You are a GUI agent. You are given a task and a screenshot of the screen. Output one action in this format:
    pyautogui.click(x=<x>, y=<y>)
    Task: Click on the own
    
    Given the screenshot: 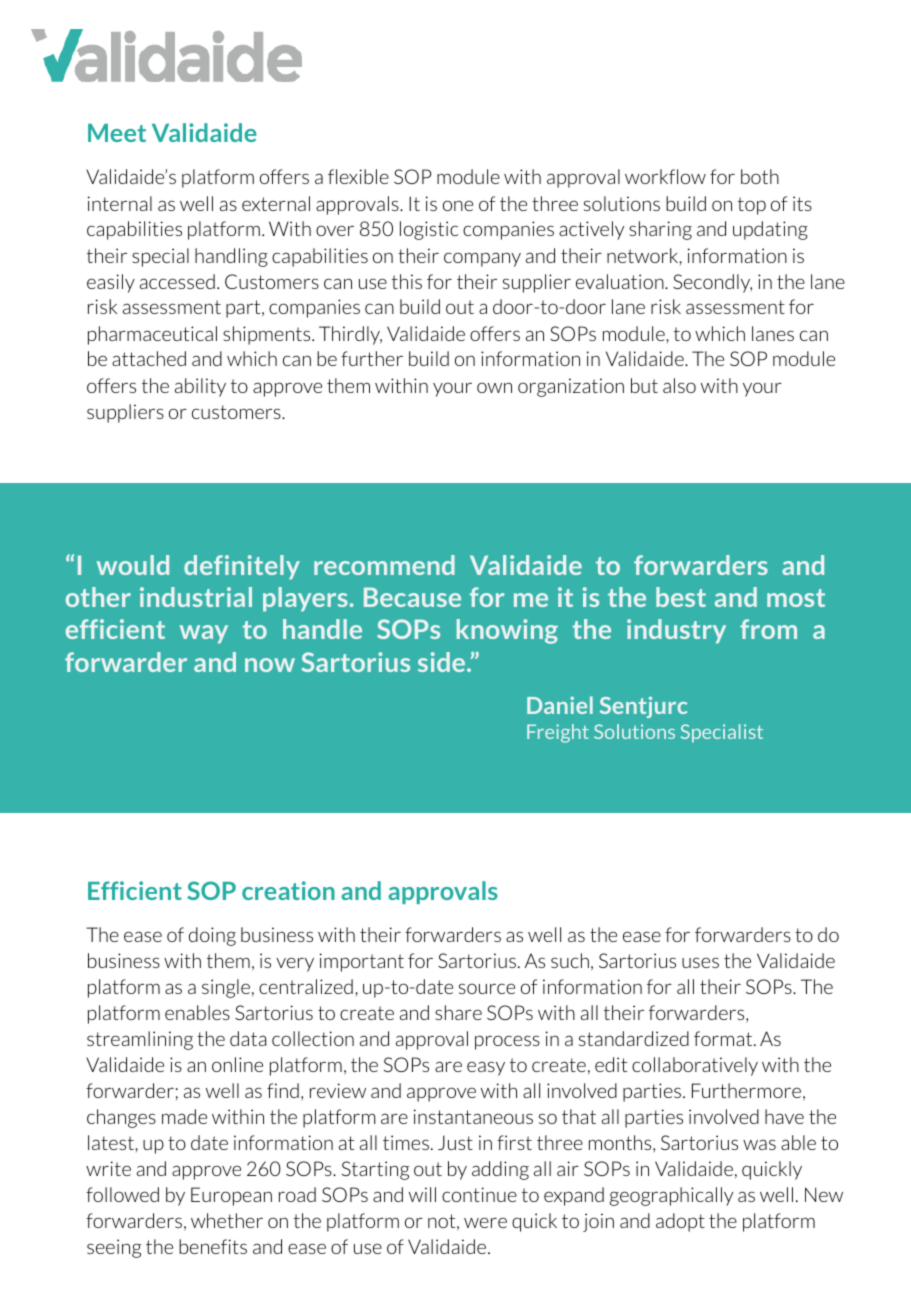 What is the action you would take?
    pyautogui.click(x=494, y=387)
